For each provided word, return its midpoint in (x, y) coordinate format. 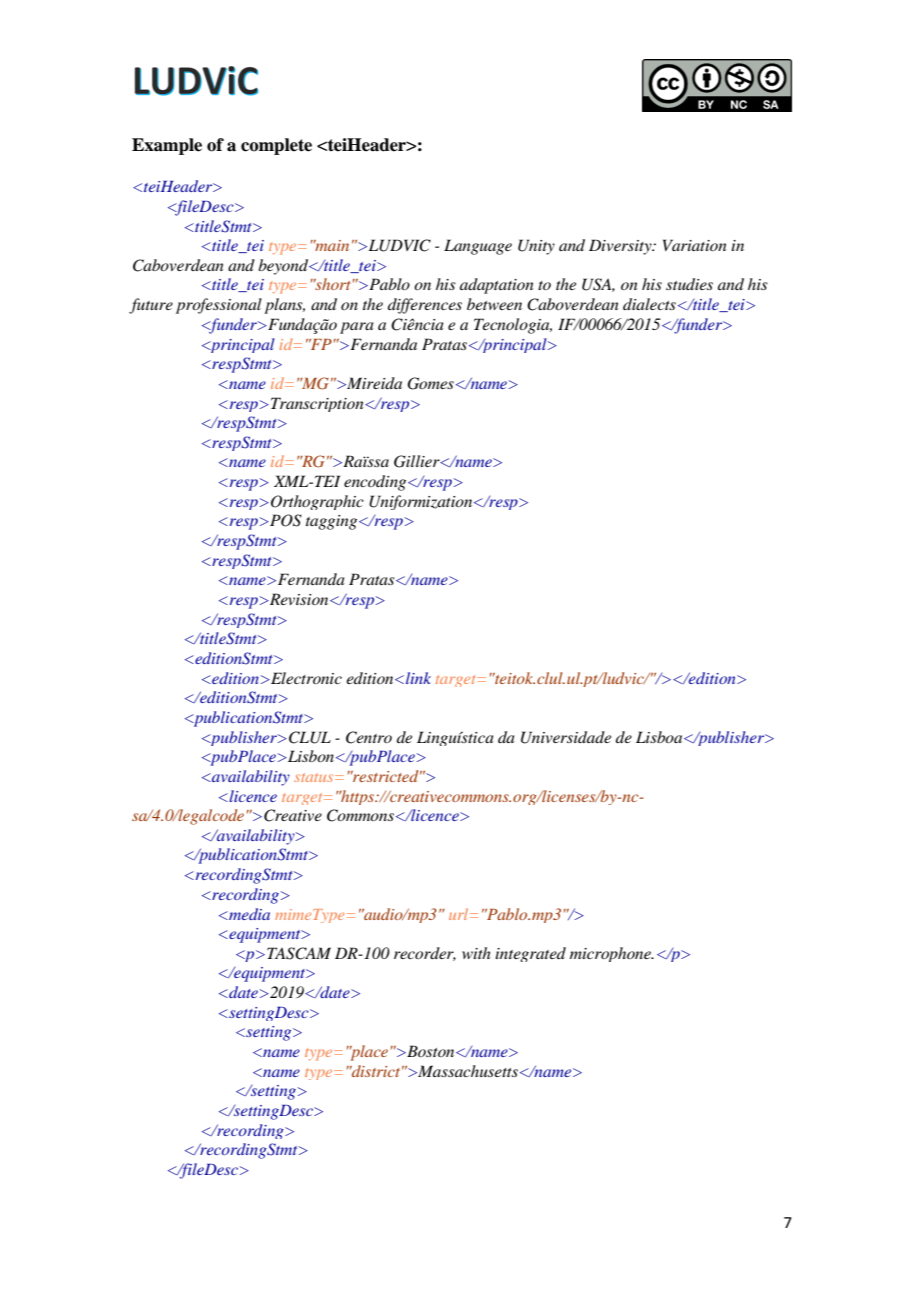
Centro (369, 737)
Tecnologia (513, 326)
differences (425, 306)
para (357, 328)
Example (167, 146)
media (248, 914)
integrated (530, 954)
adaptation (497, 286)
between (494, 304)
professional (219, 306)
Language (478, 247)
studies (689, 284)
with (476, 953)
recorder (425, 954)
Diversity (621, 247)
